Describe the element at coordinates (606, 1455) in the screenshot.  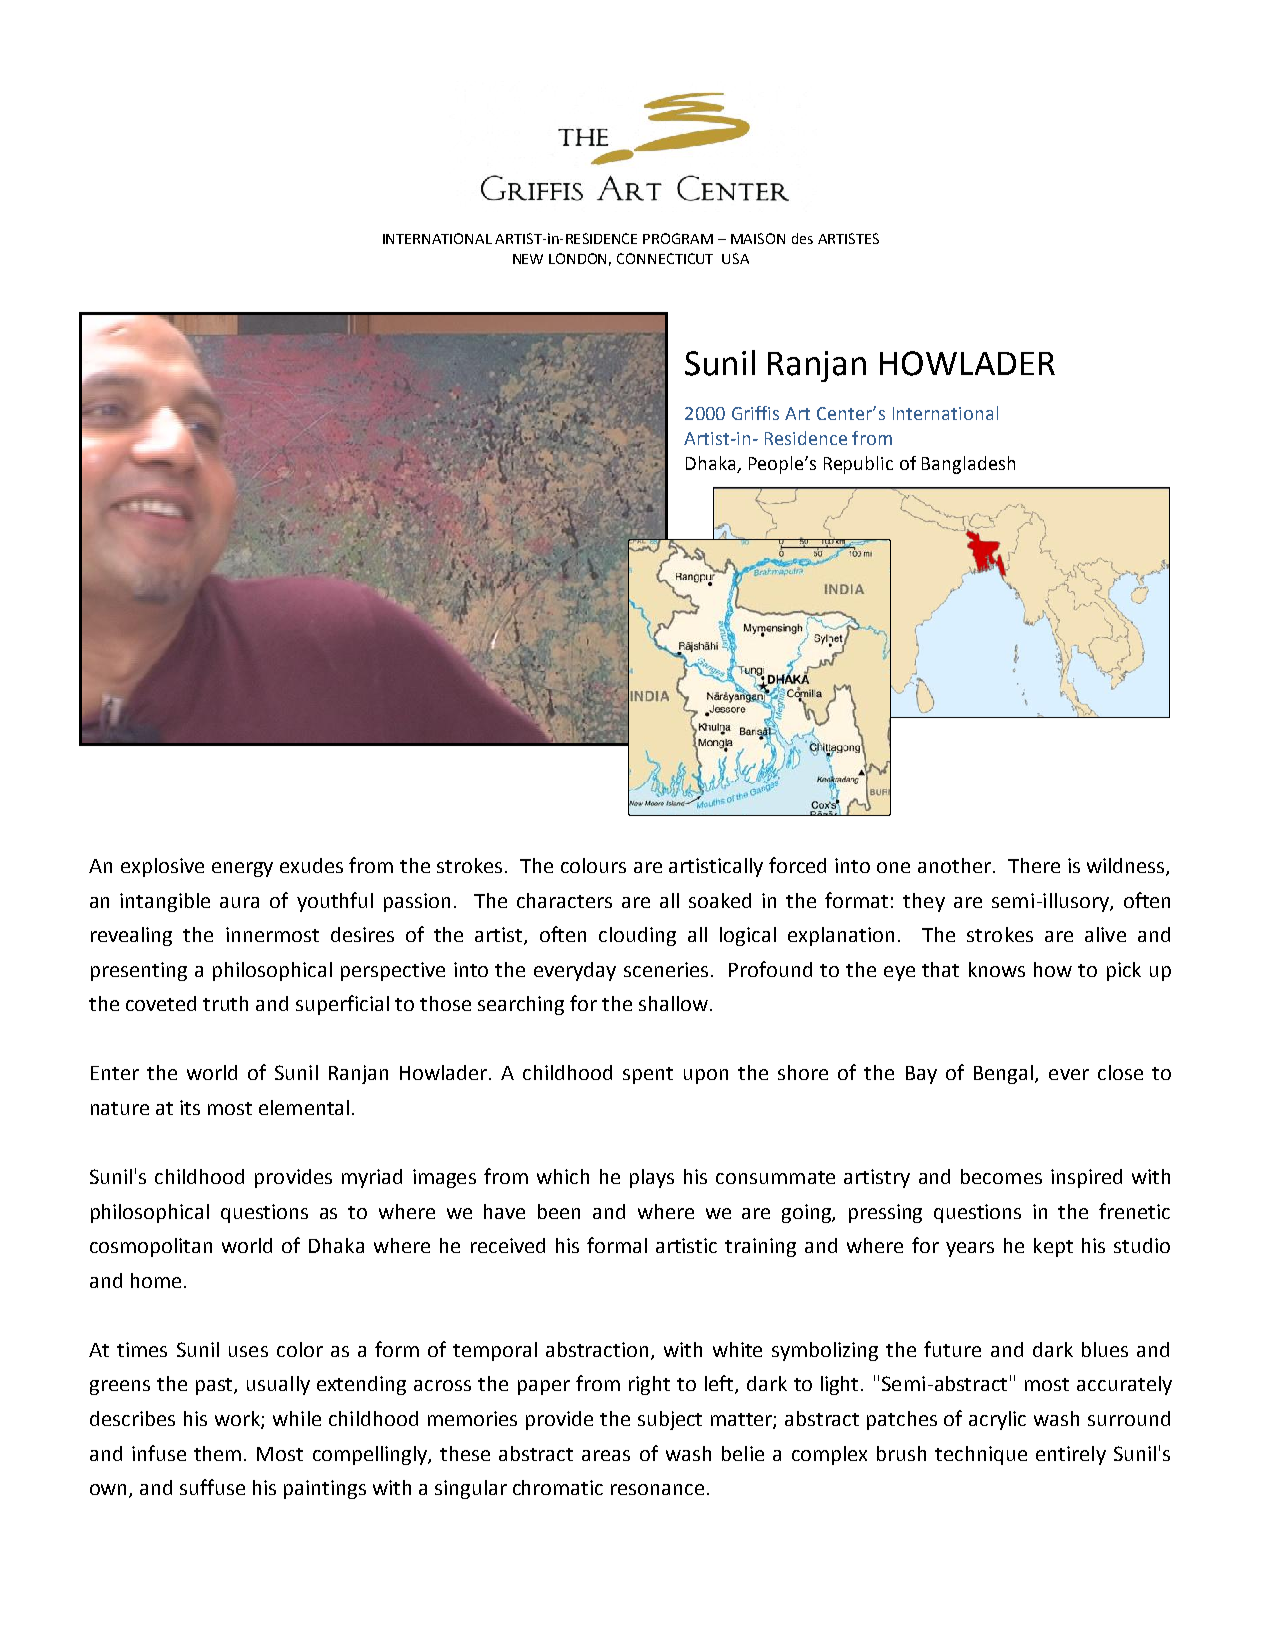
I see `areas` at that location.
